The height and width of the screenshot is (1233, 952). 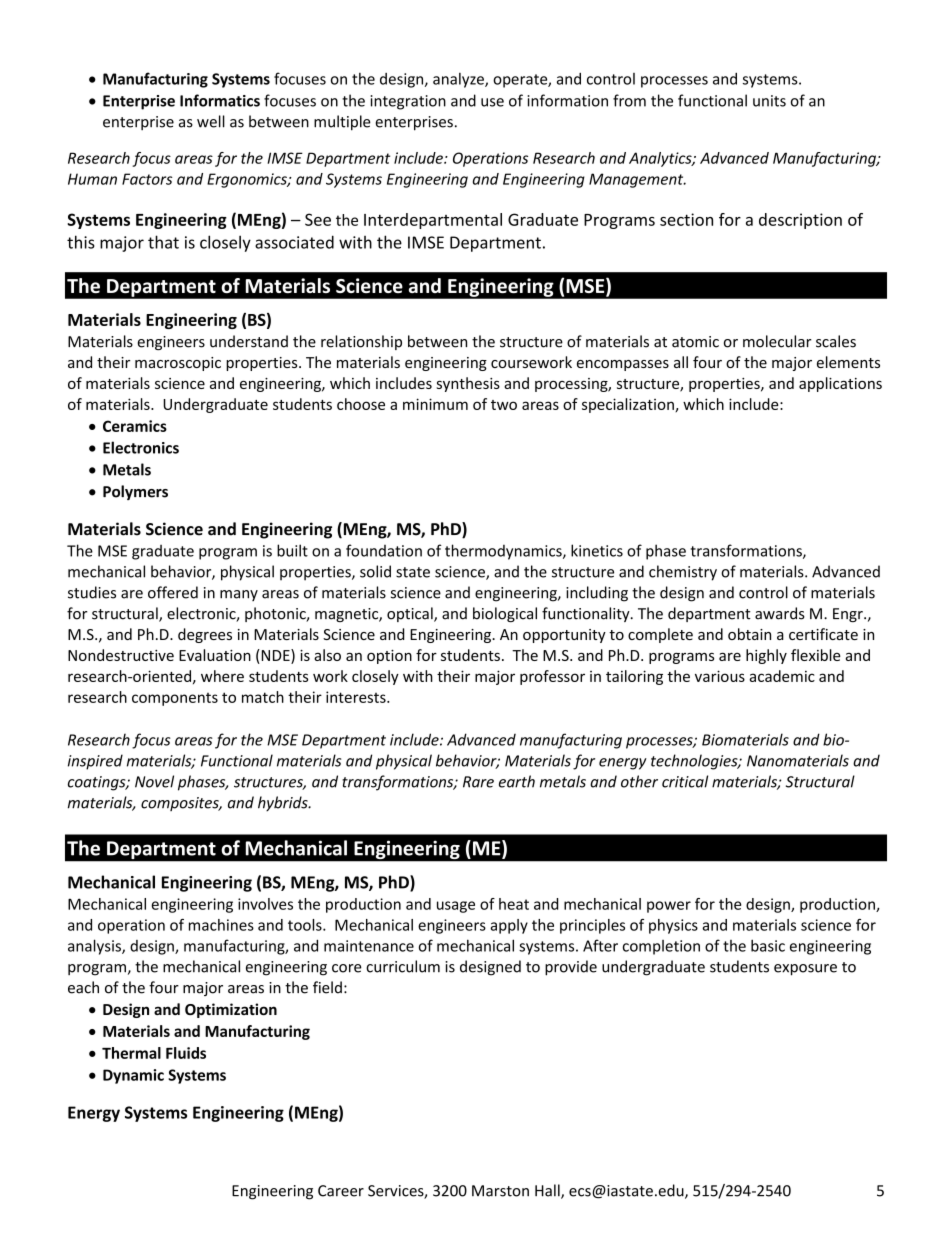 What do you see at coordinates (211, 121) in the screenshot?
I see `well` at bounding box center [211, 121].
